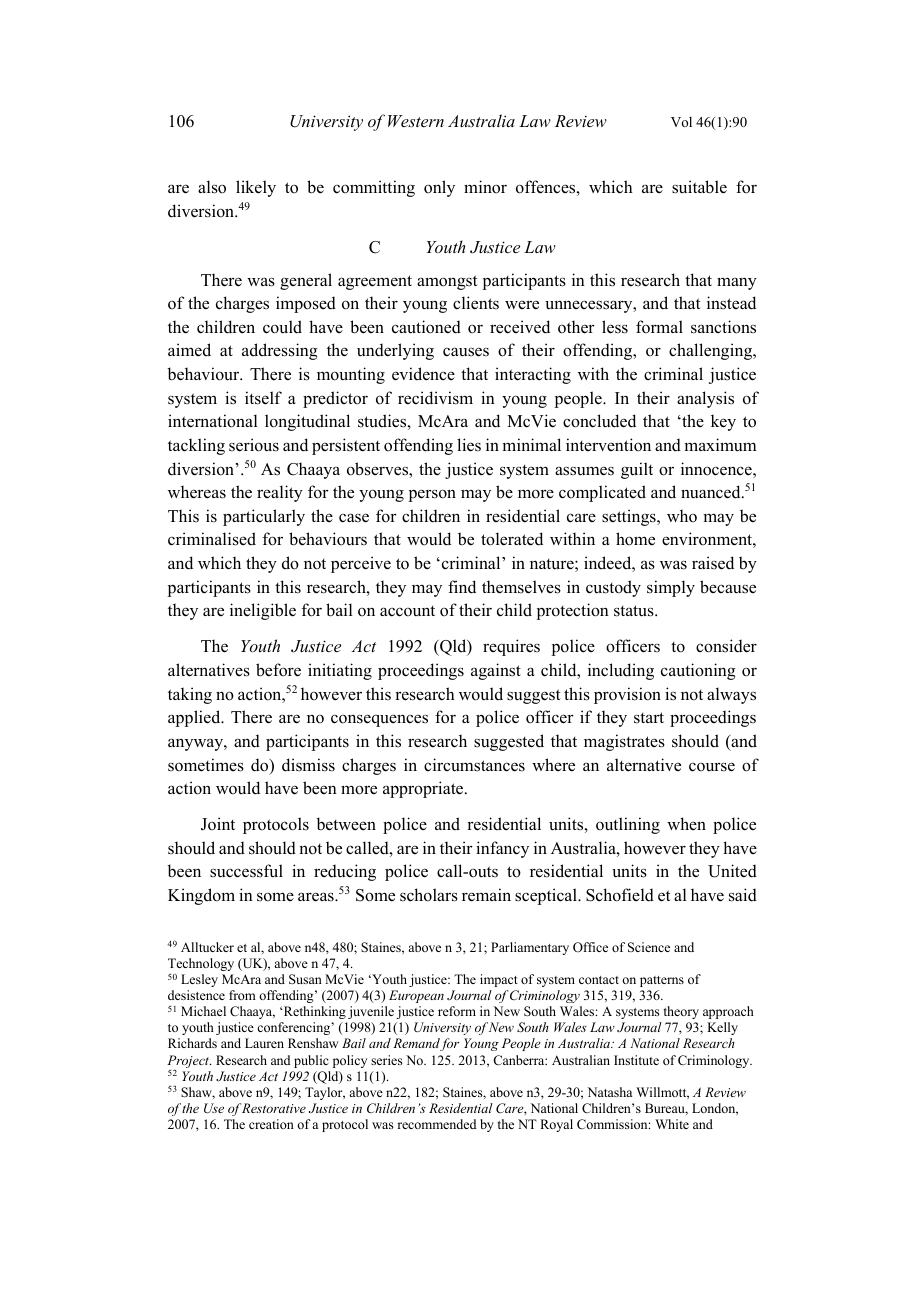 Image resolution: width=924 pixels, height=1308 pixels. I want to click on when, so click(686, 823).
